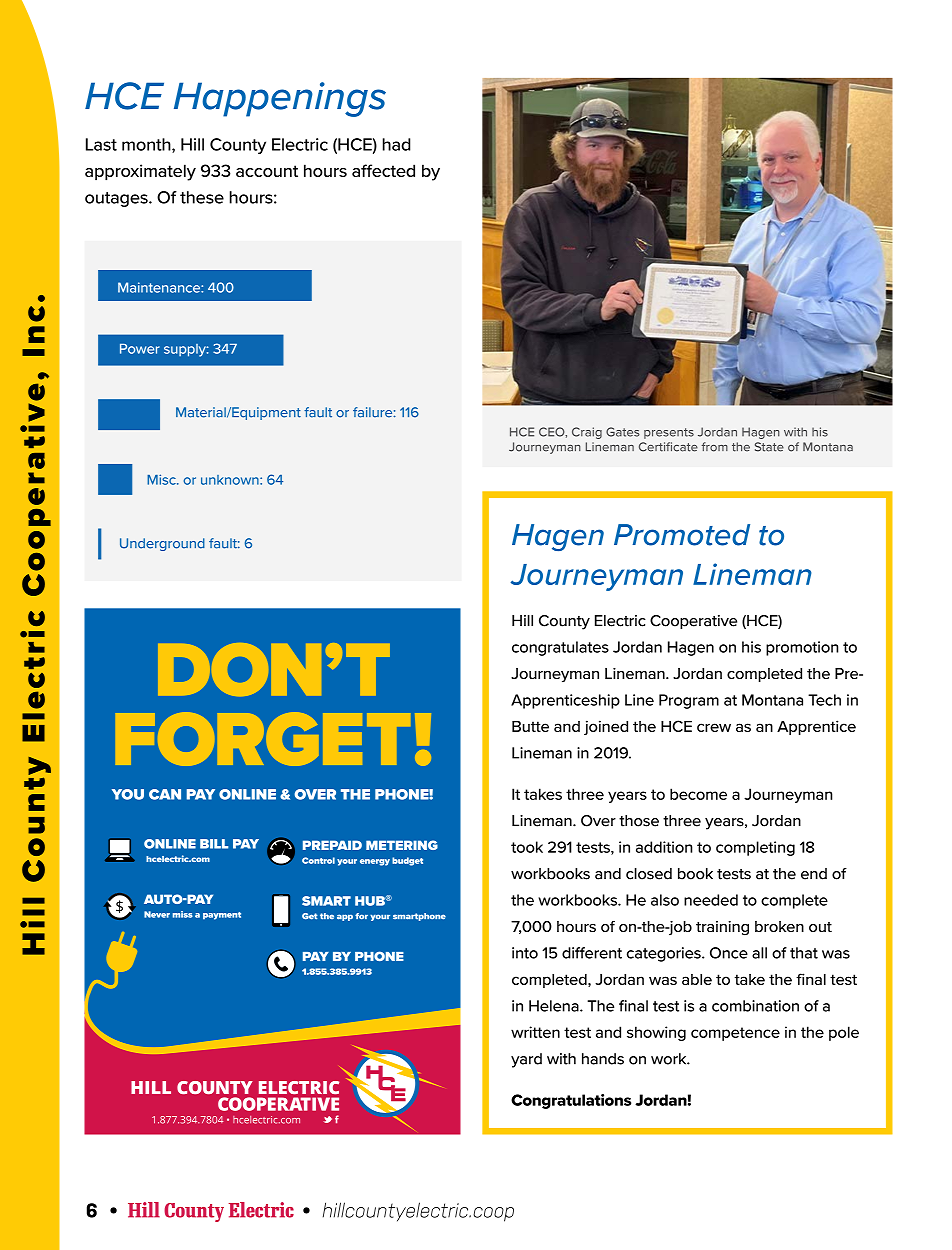  What do you see at coordinates (383, 170) in the page?
I see `affected` at bounding box center [383, 170].
